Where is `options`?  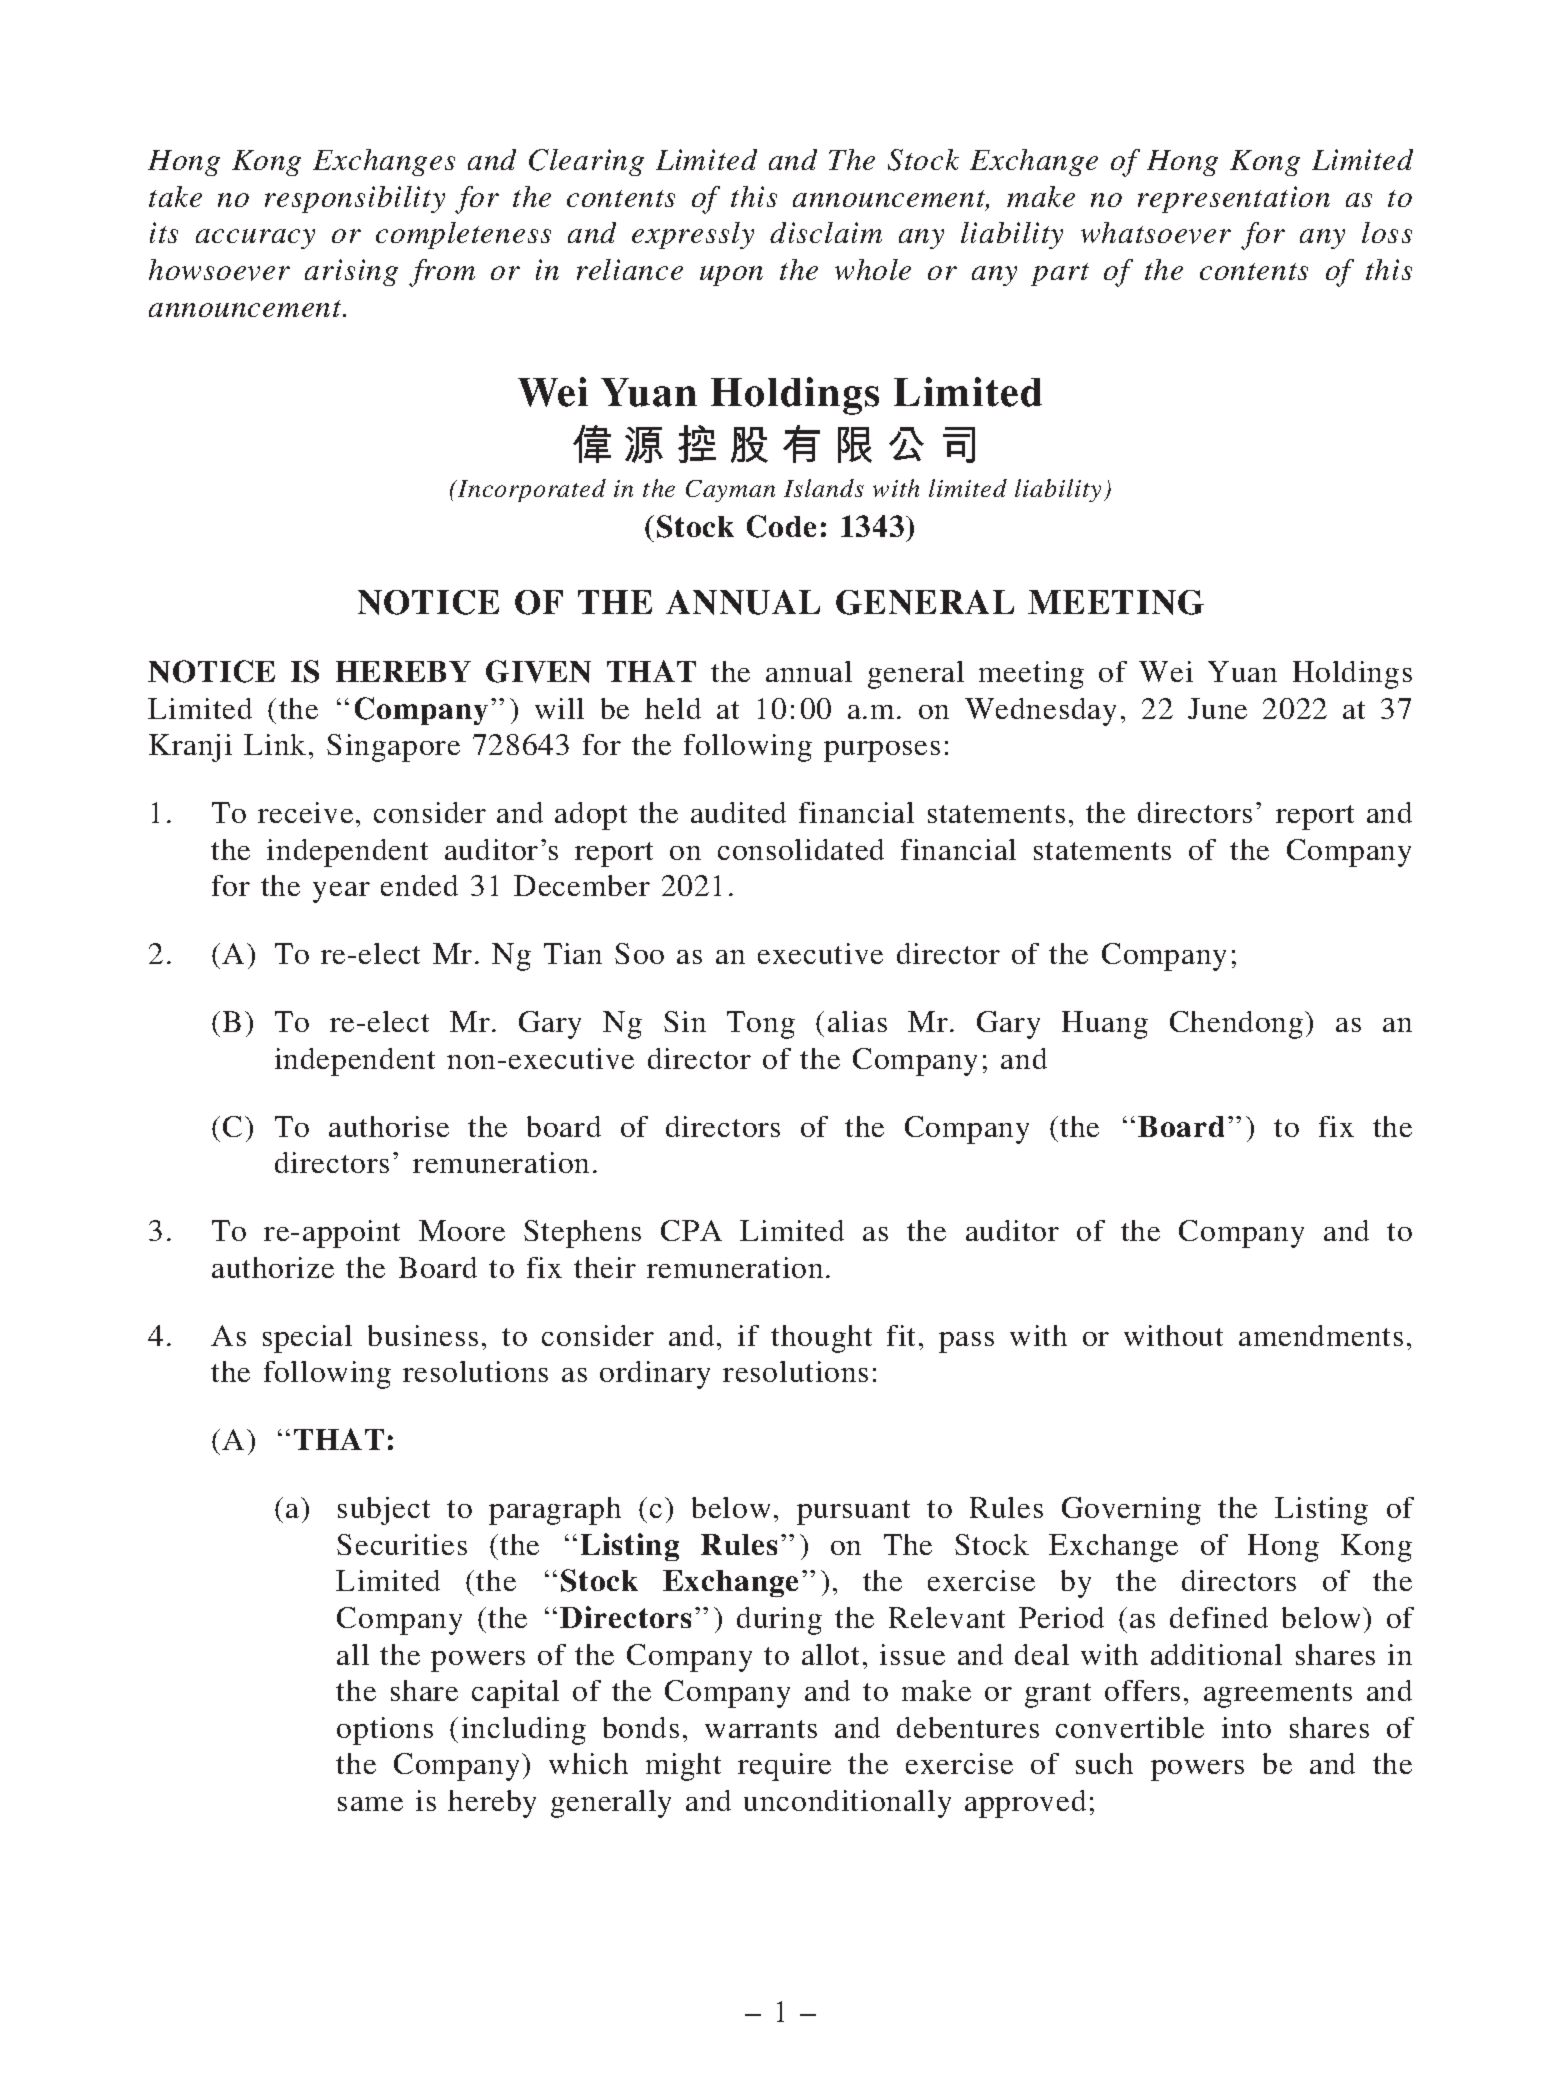 options is located at coordinates (385, 1731).
